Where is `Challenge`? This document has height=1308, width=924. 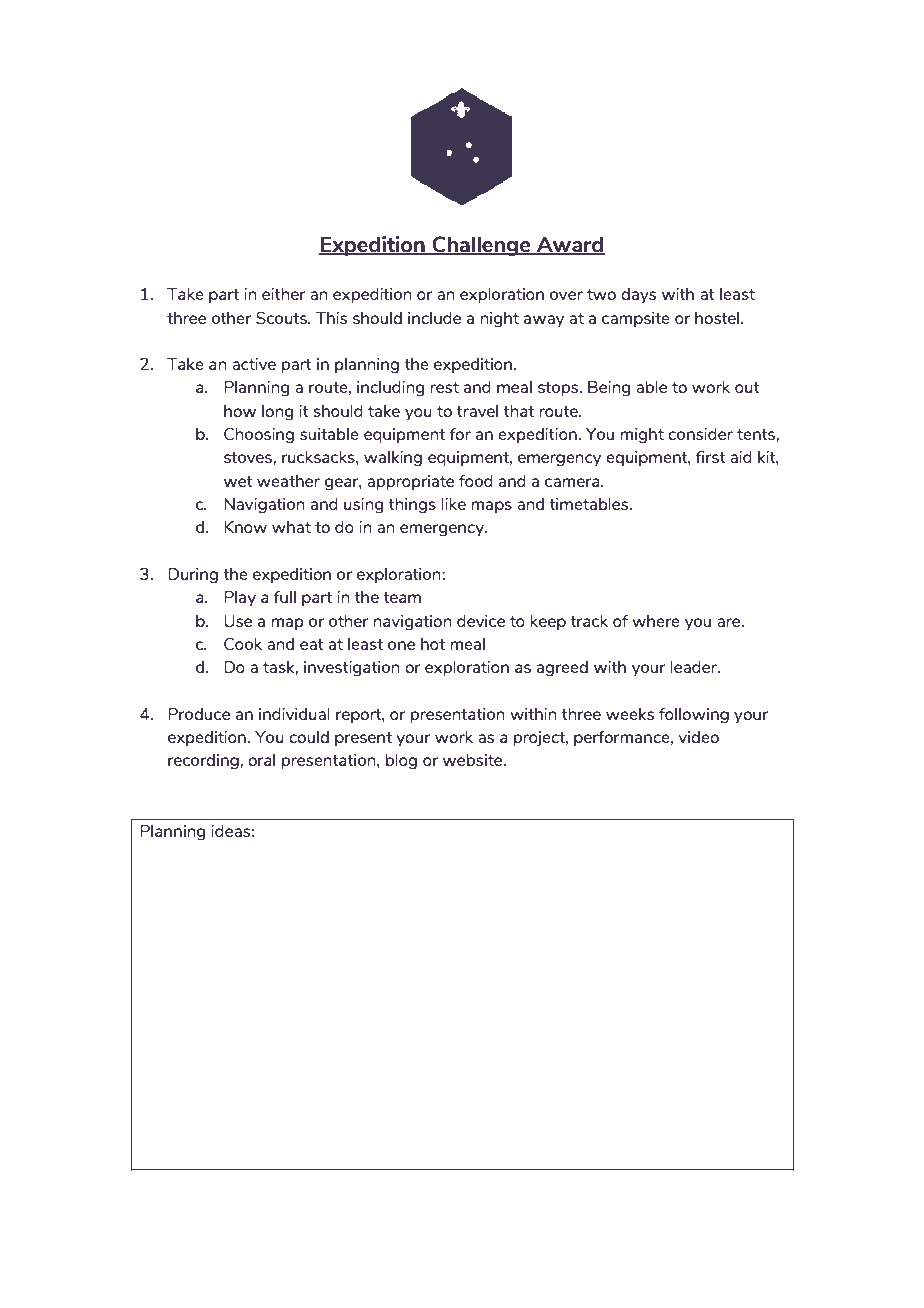
Challenge is located at coordinates (481, 246).
